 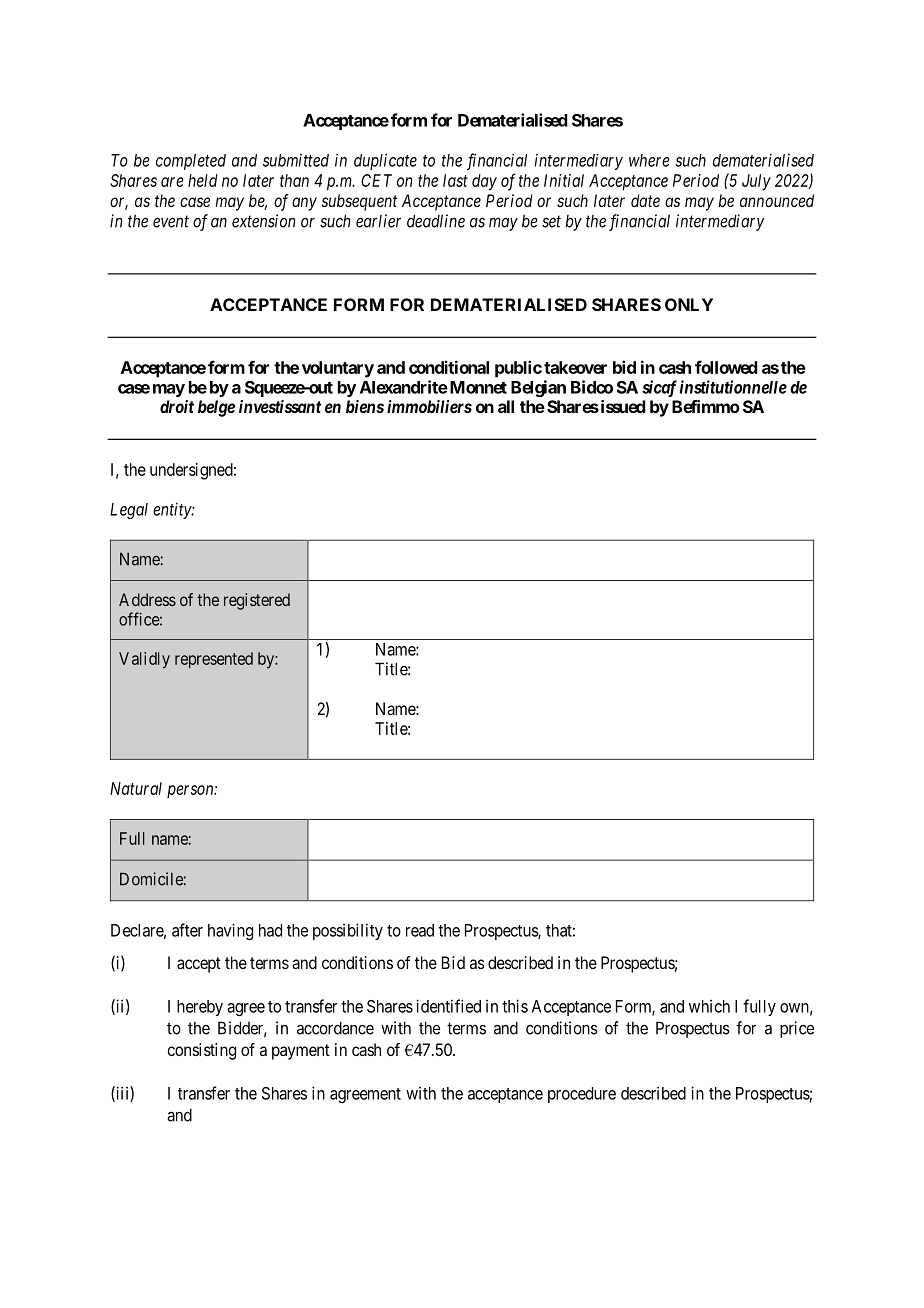 What do you see at coordinates (455, 180) in the image?
I see `last` at bounding box center [455, 180].
